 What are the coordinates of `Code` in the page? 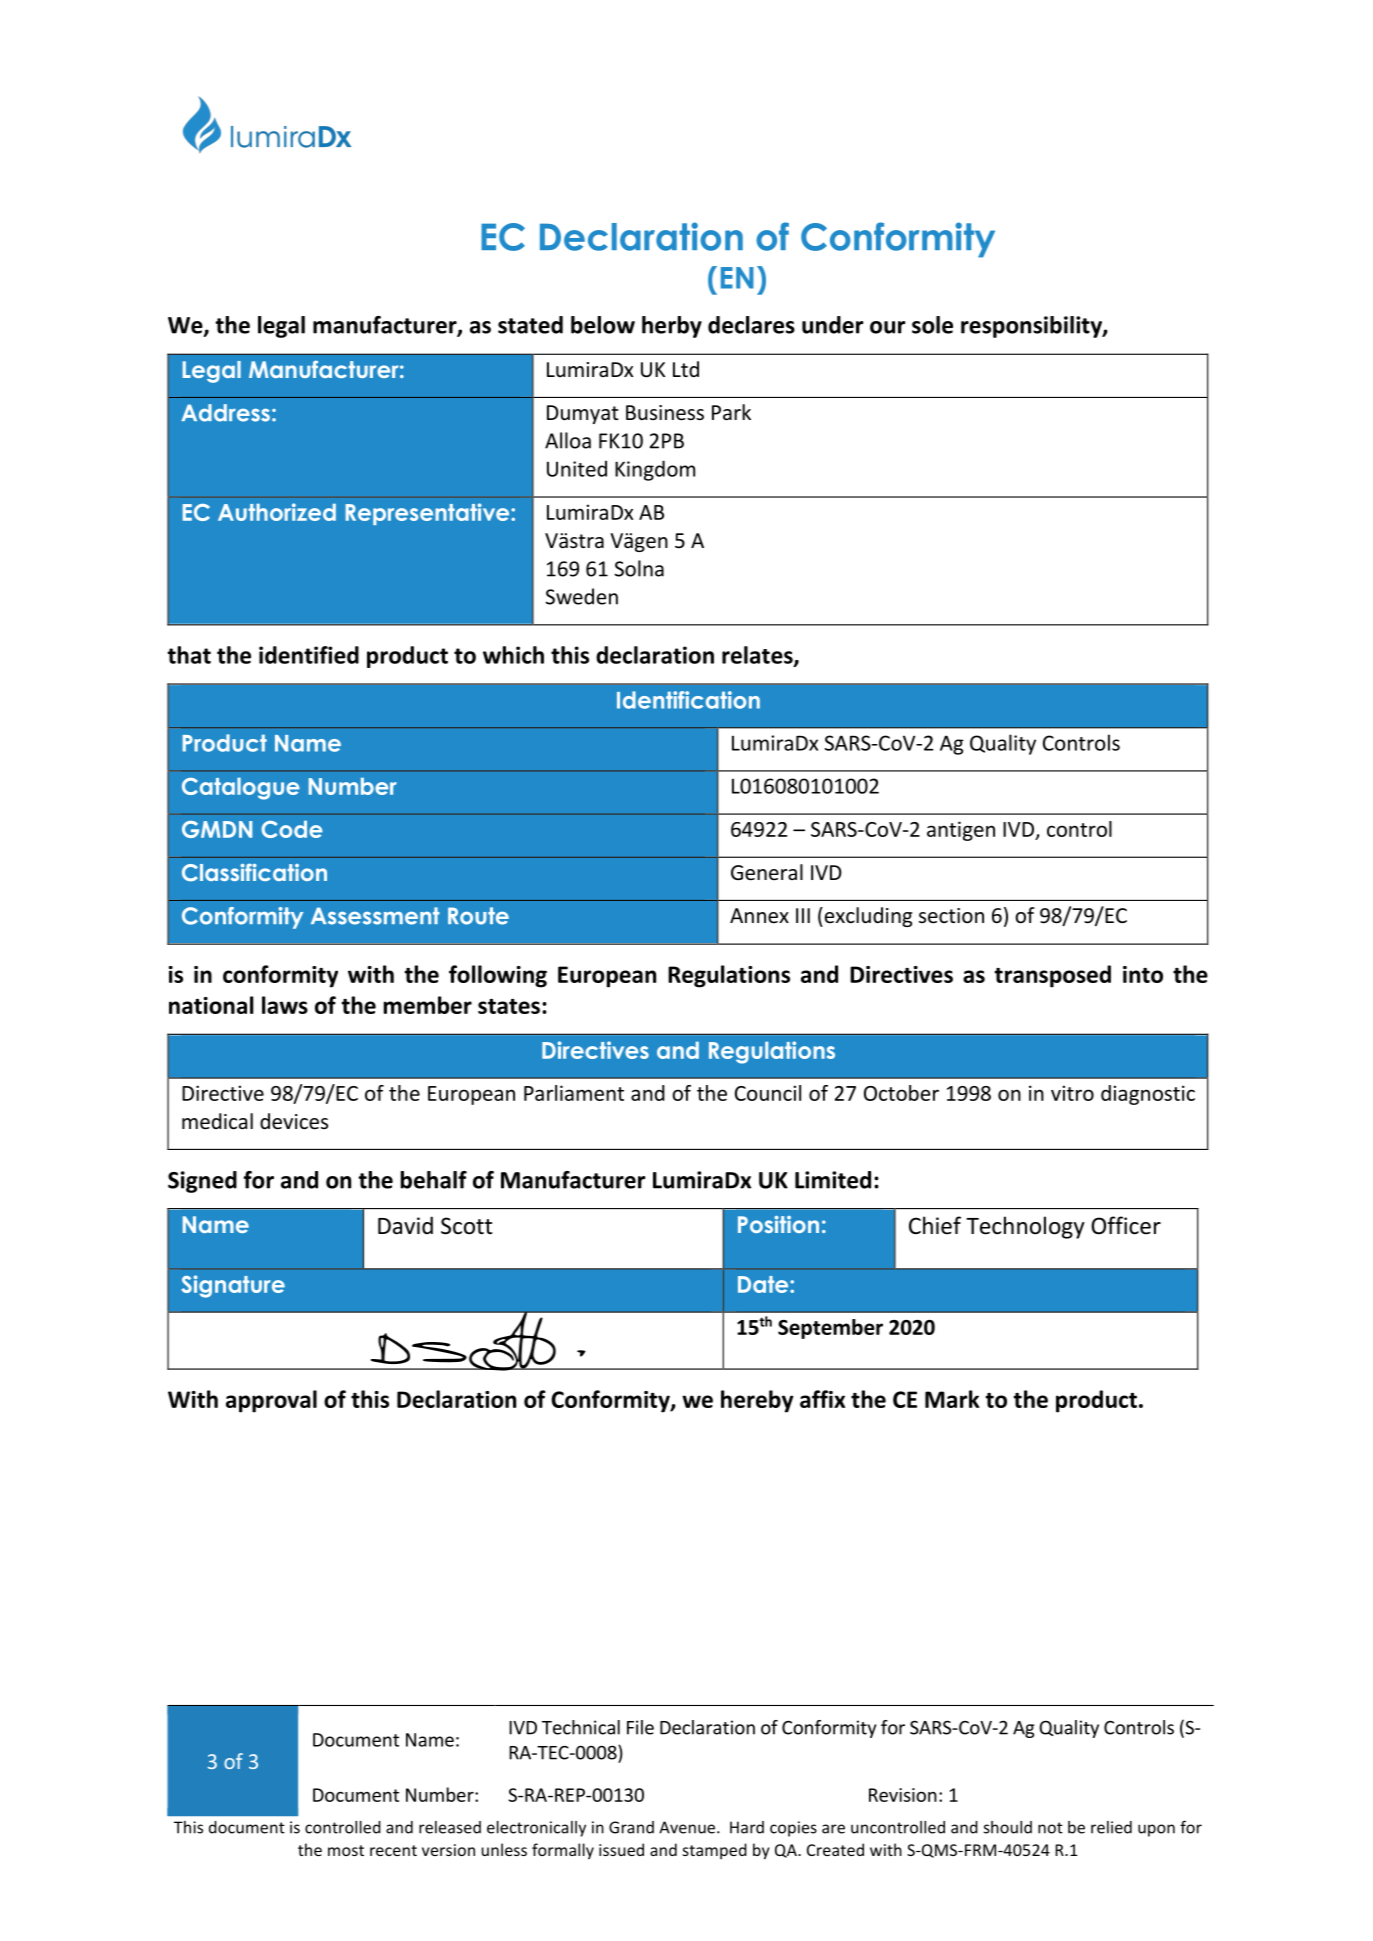 It's located at (292, 829).
